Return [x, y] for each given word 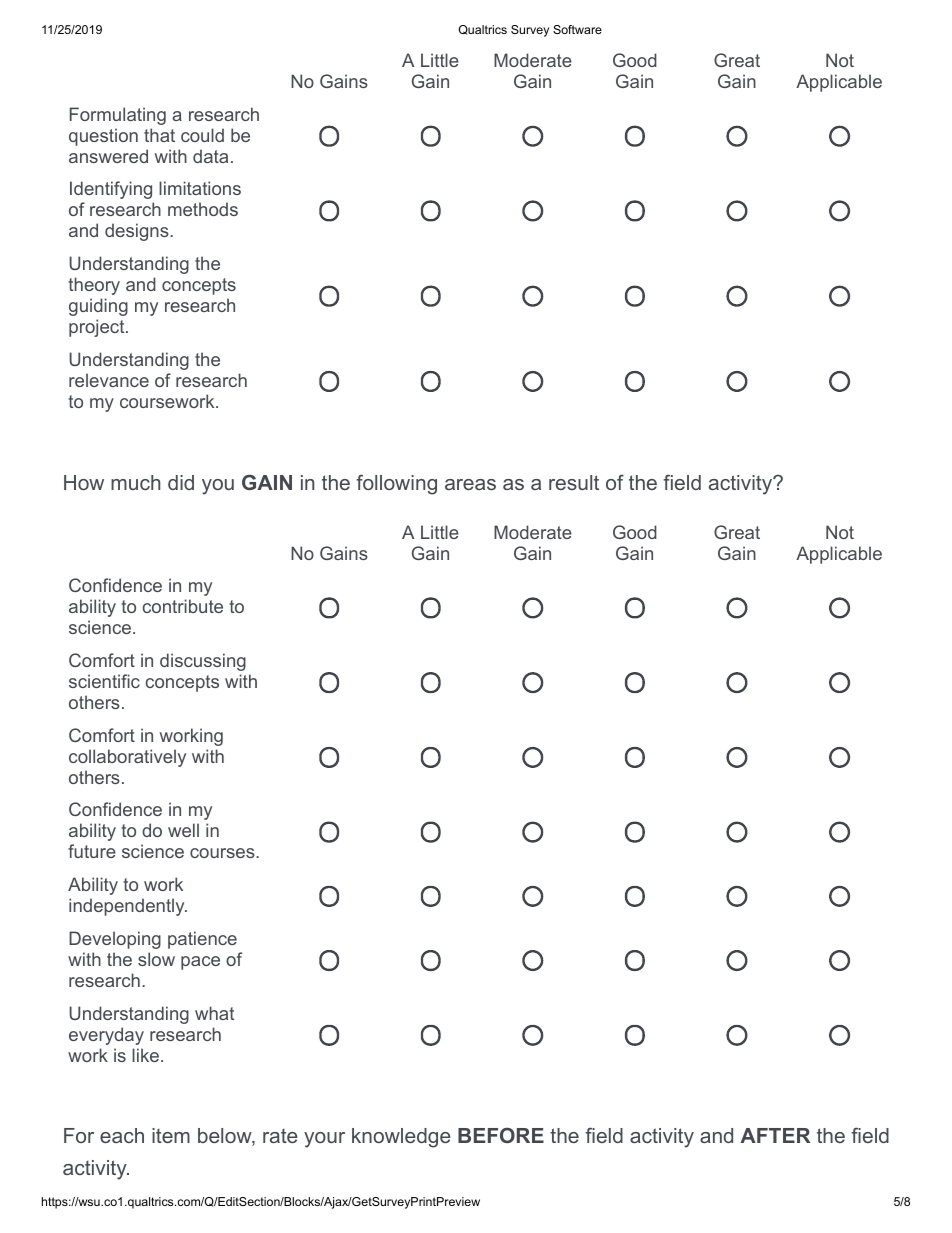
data [210, 156]
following [396, 484]
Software [577, 29]
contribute [183, 606]
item [171, 1135]
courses [223, 853]
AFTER [775, 1135]
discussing [203, 662]
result [574, 482]
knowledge [401, 1138]
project [98, 328]
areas [470, 484]
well [183, 830]
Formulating [118, 116]
